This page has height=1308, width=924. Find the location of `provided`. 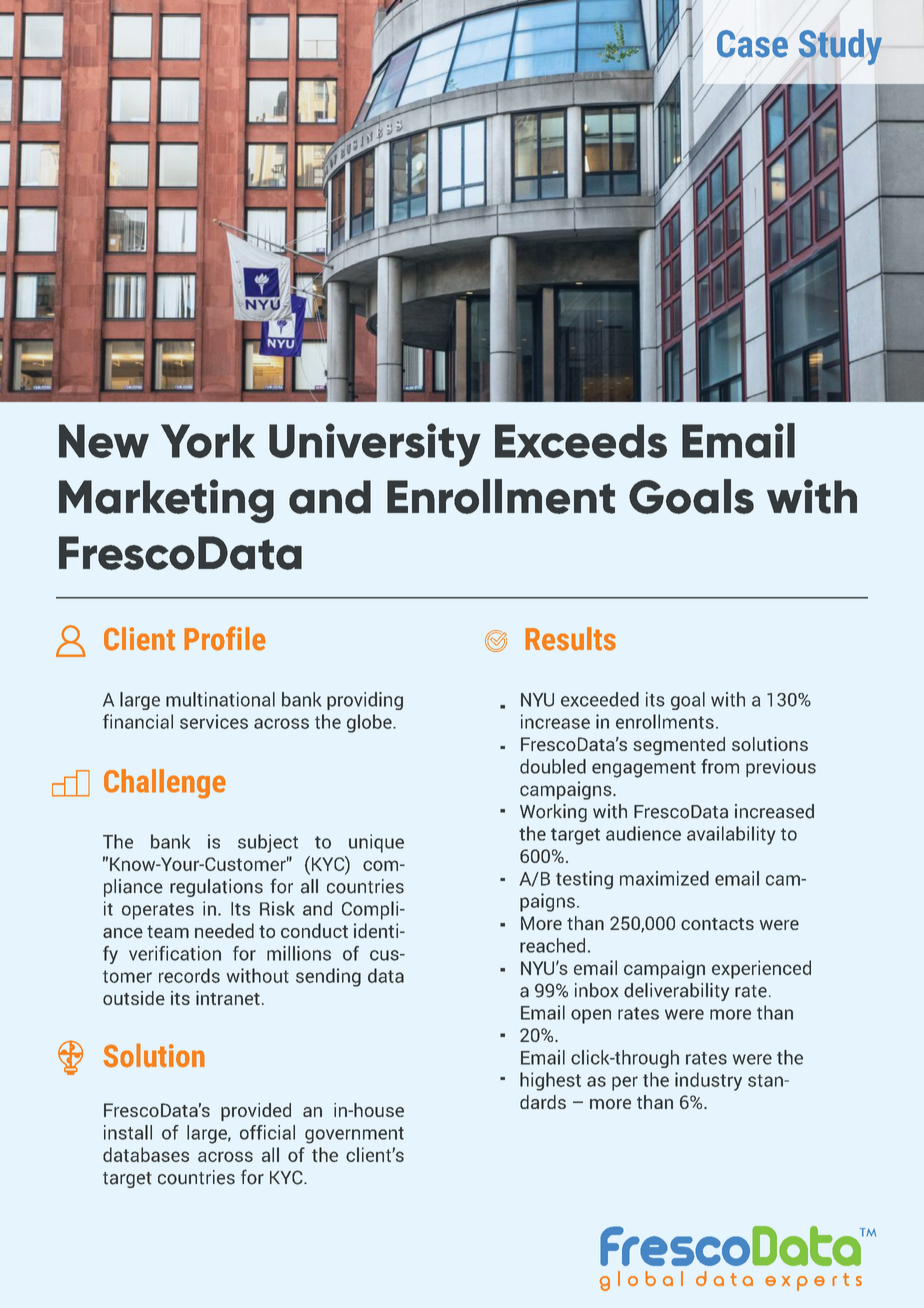

provided is located at coordinates (256, 1112).
